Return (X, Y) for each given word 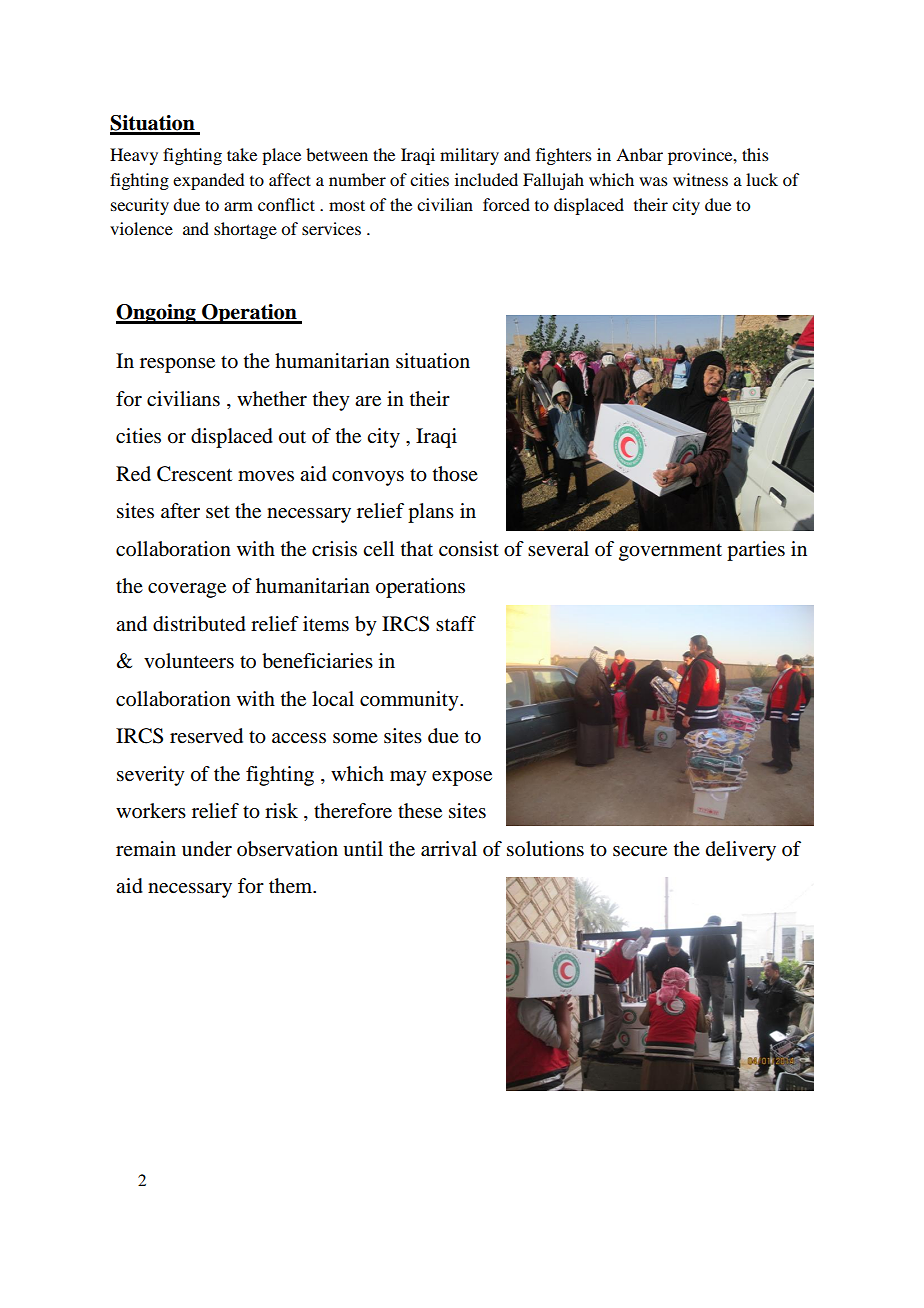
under (207, 849)
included (486, 179)
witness (700, 179)
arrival (449, 849)
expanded (208, 181)
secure (640, 851)
